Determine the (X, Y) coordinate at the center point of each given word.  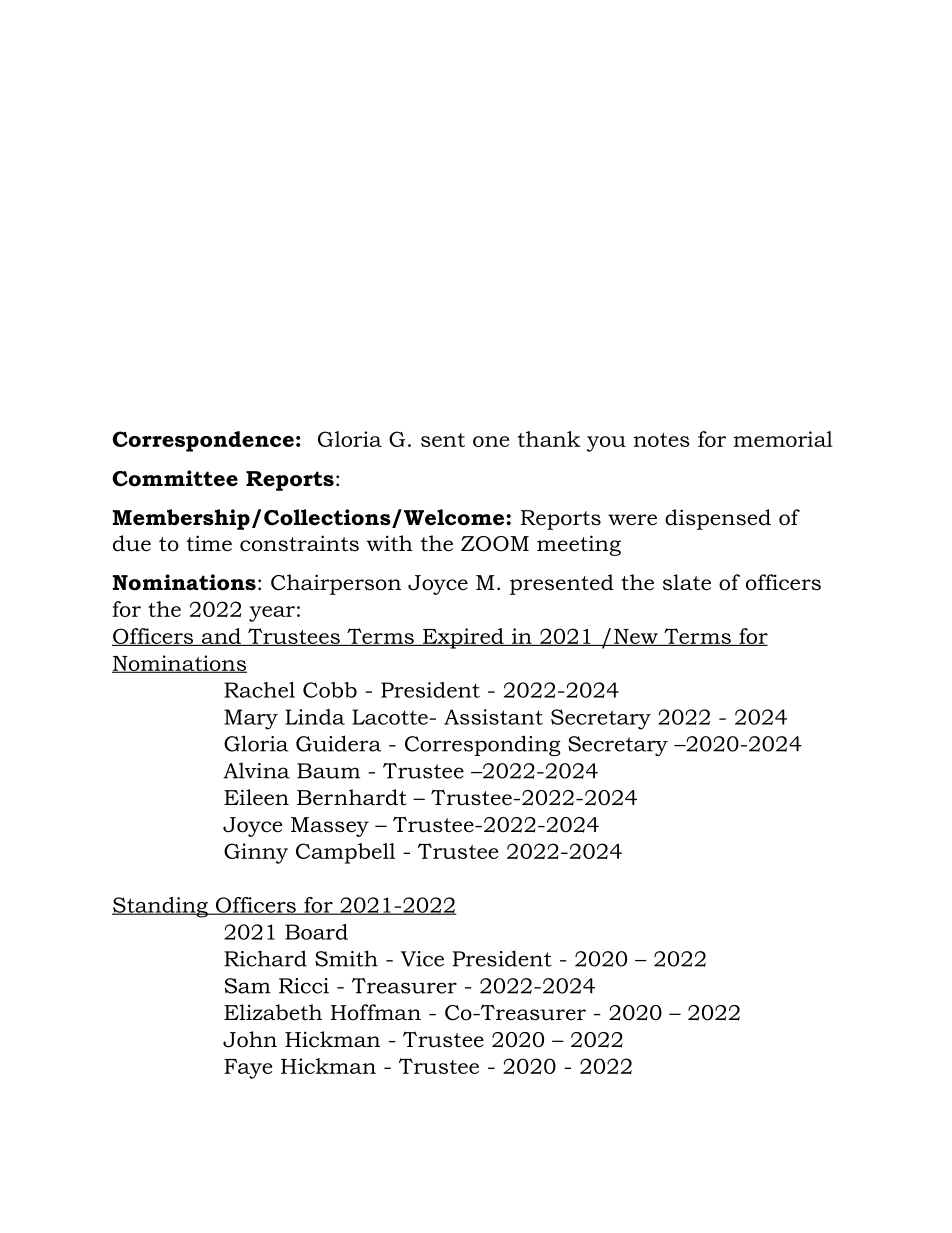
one (491, 441)
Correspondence (203, 441)
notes (662, 440)
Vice (422, 959)
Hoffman (375, 1012)
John (250, 1039)
